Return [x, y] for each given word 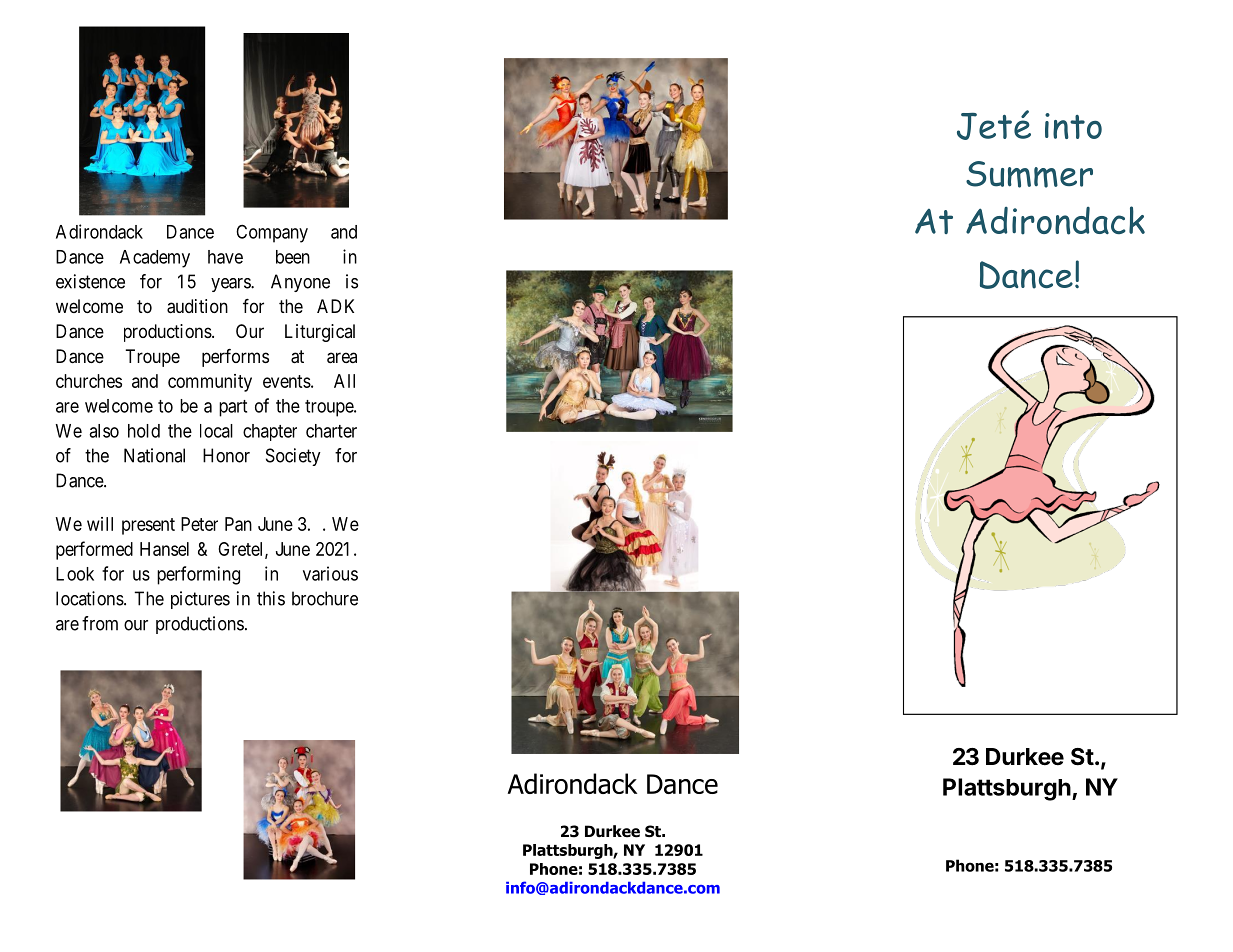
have [225, 257]
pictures [200, 600]
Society [293, 457]
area [342, 358]
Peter [199, 524]
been [293, 257]
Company [272, 233]
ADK [335, 306]
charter [331, 431]
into [1073, 126]
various [330, 573]
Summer [1029, 174]
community [210, 383]
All [344, 381]
